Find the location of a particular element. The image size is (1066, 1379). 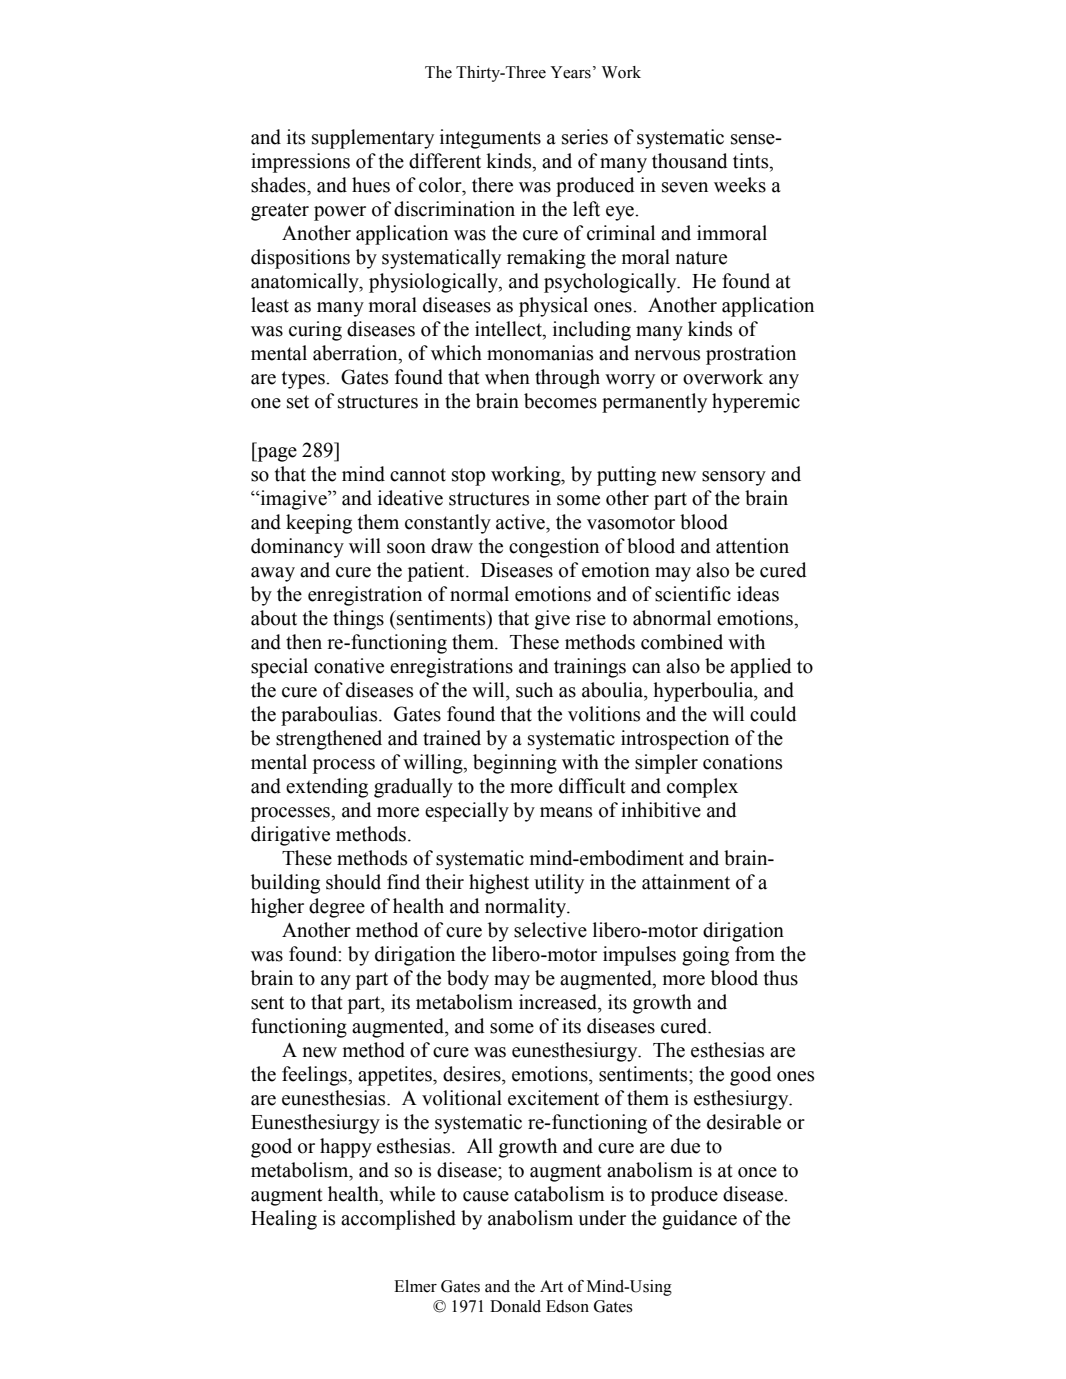

such is located at coordinates (534, 690).
